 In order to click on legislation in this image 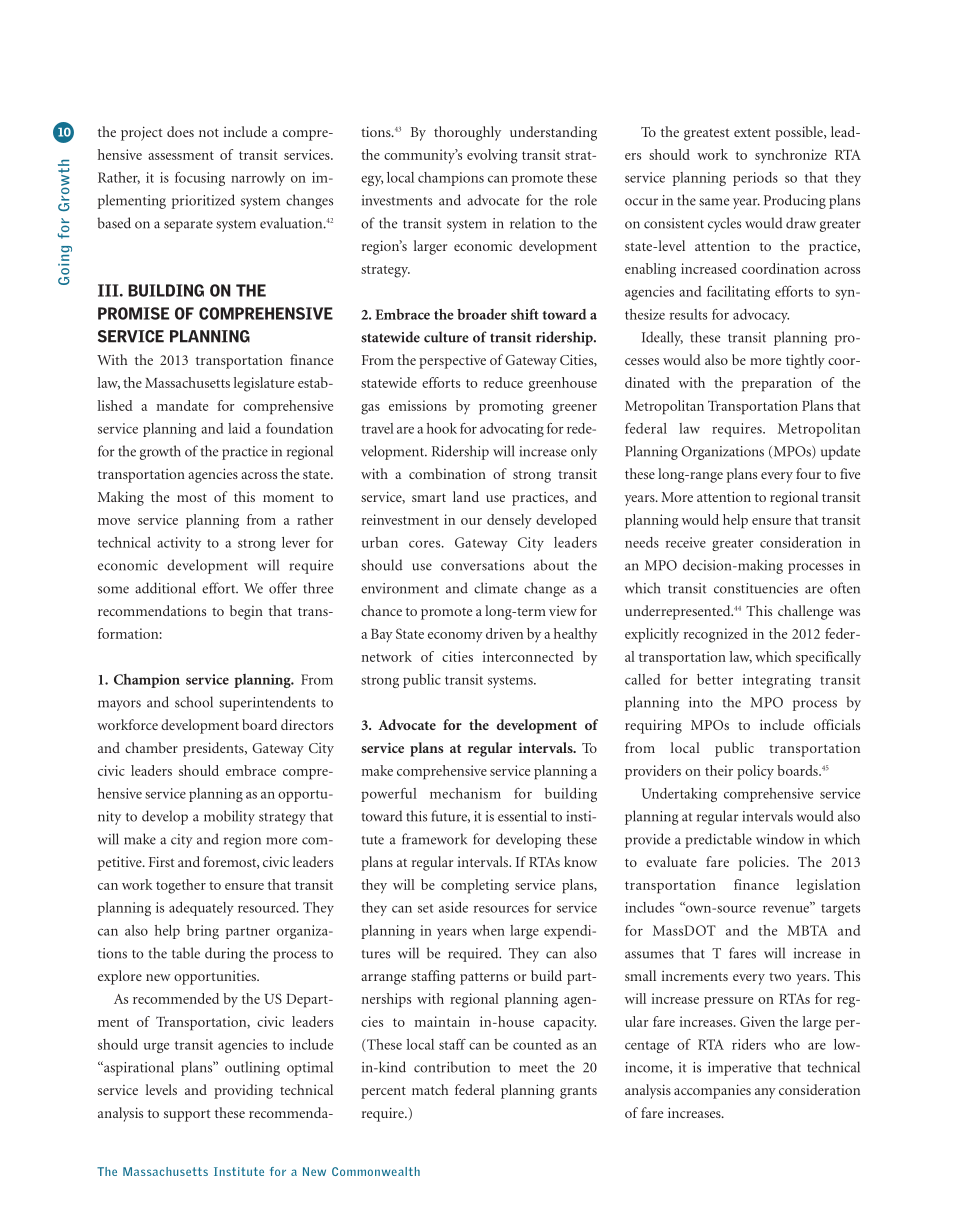, I will do `click(828, 886)`.
